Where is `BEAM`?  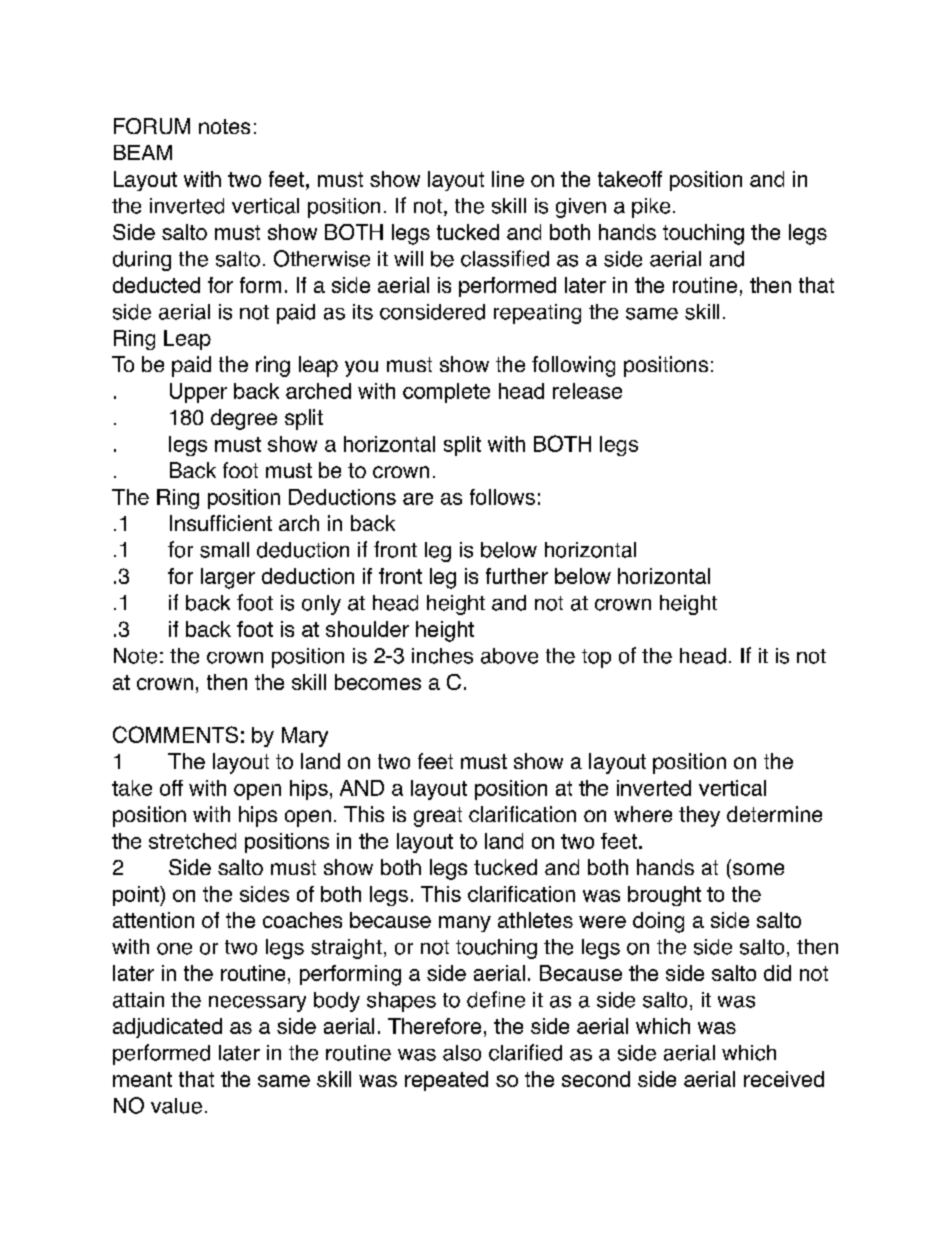
BEAM is located at coordinates (143, 152).
